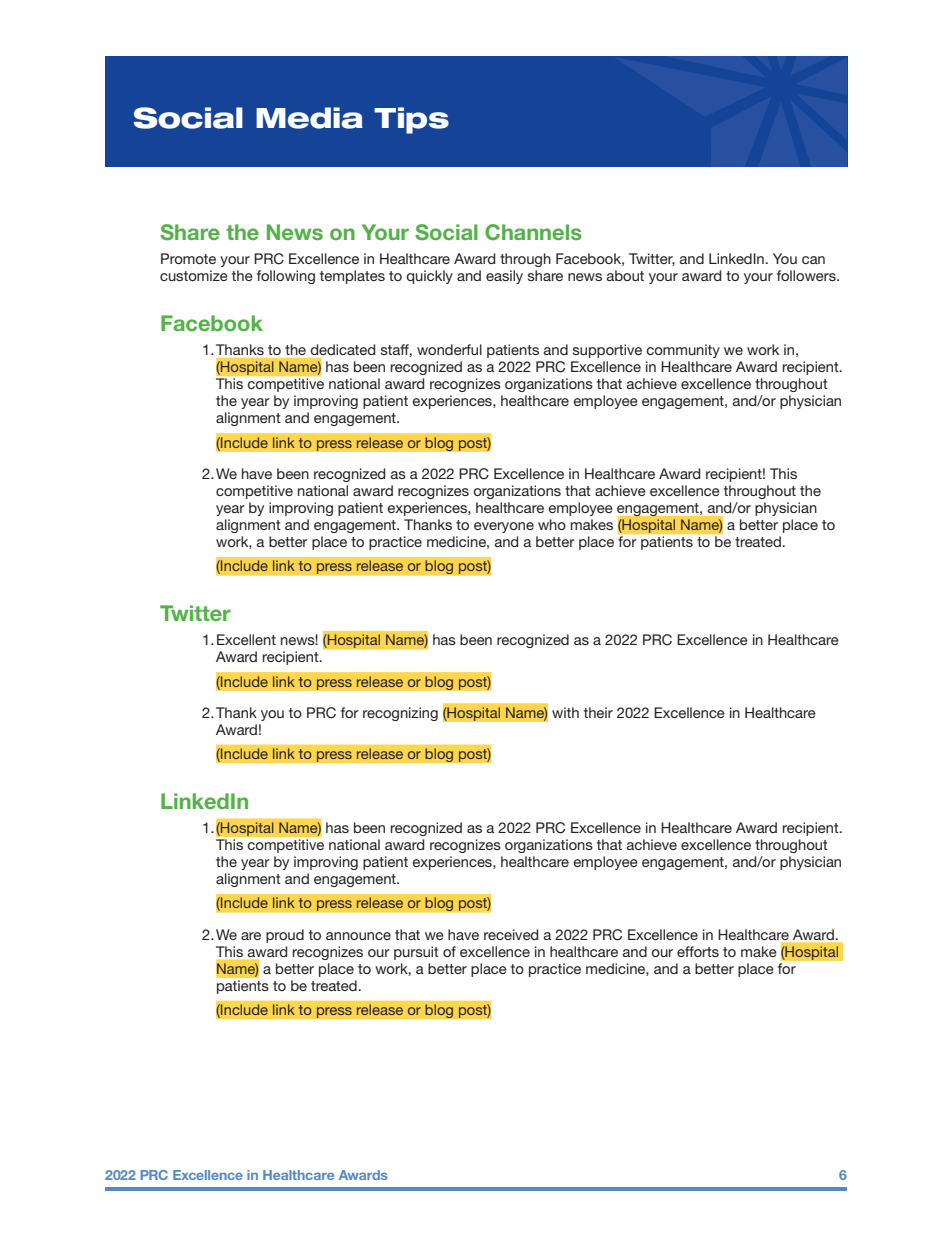  What do you see at coordinates (698, 951) in the screenshot?
I see `efforts` at bounding box center [698, 951].
